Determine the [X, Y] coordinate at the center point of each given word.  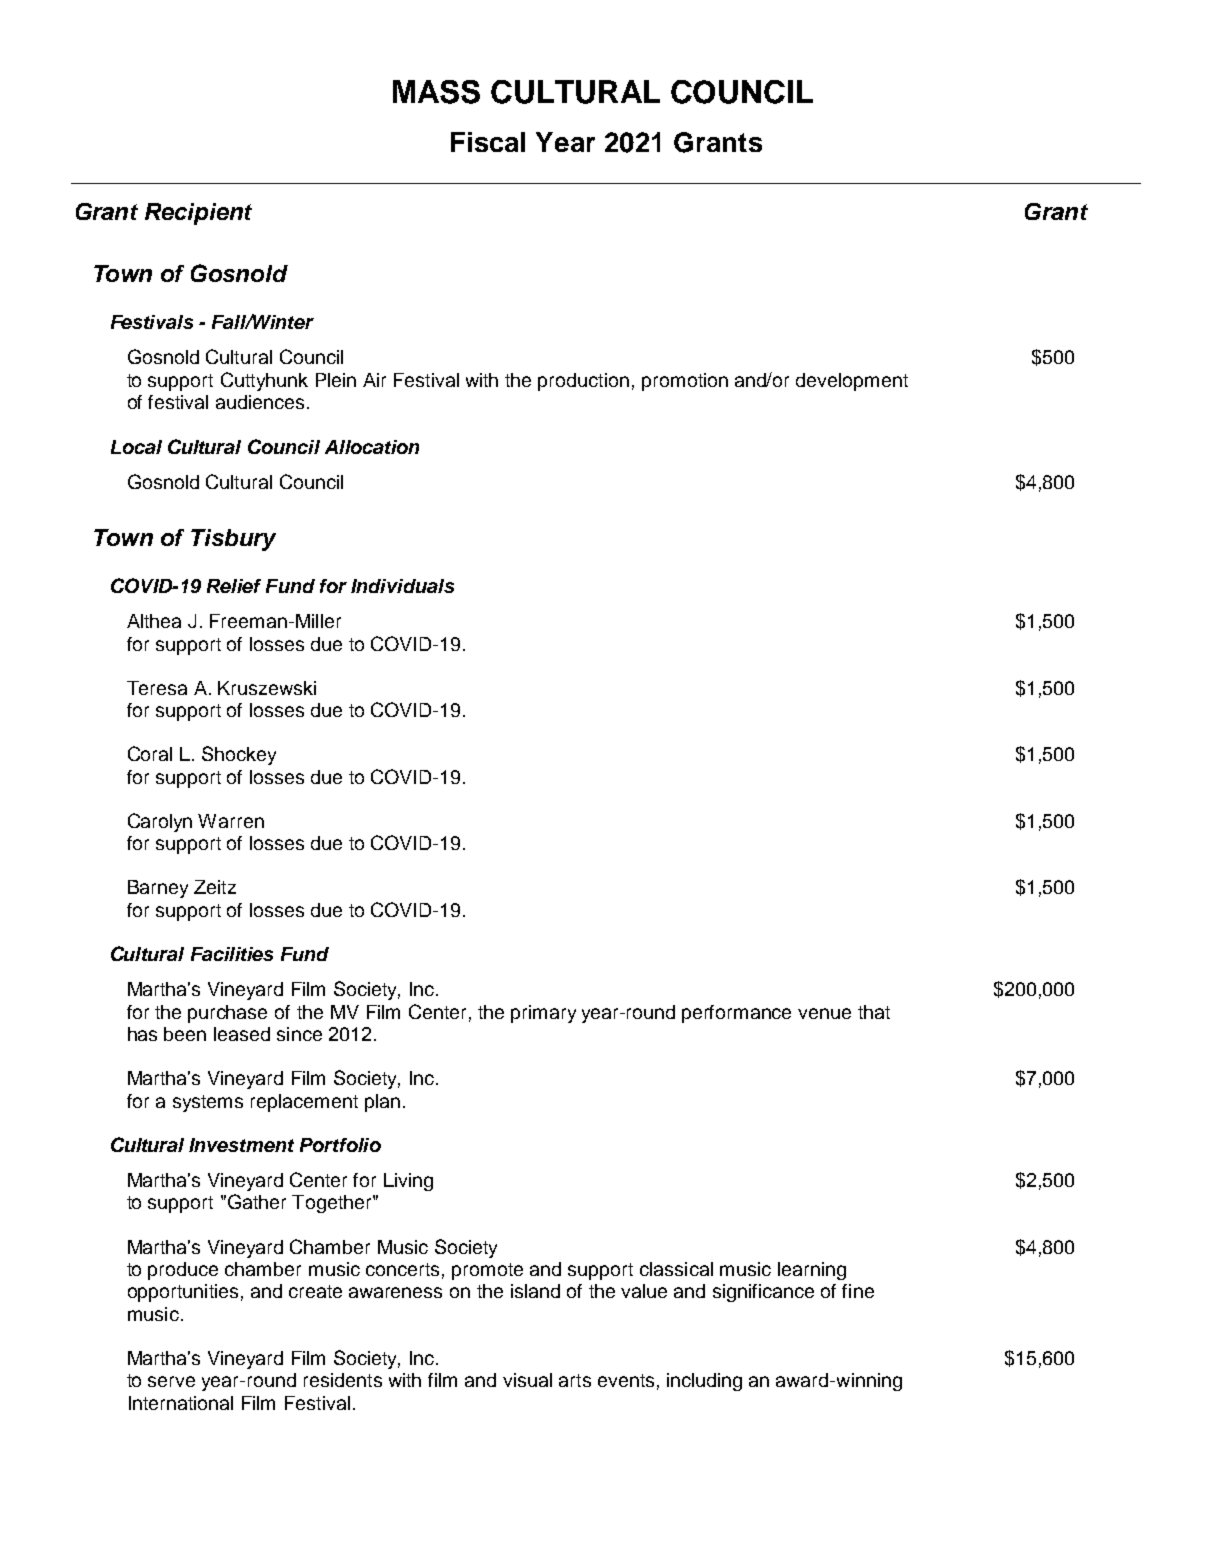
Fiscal [488, 142]
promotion [685, 382]
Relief [234, 586]
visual [527, 1380]
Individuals [402, 586]
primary [543, 1014]
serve [171, 1381]
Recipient [198, 214]
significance [763, 1293]
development [852, 382]
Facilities [232, 954]
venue [824, 1013]
